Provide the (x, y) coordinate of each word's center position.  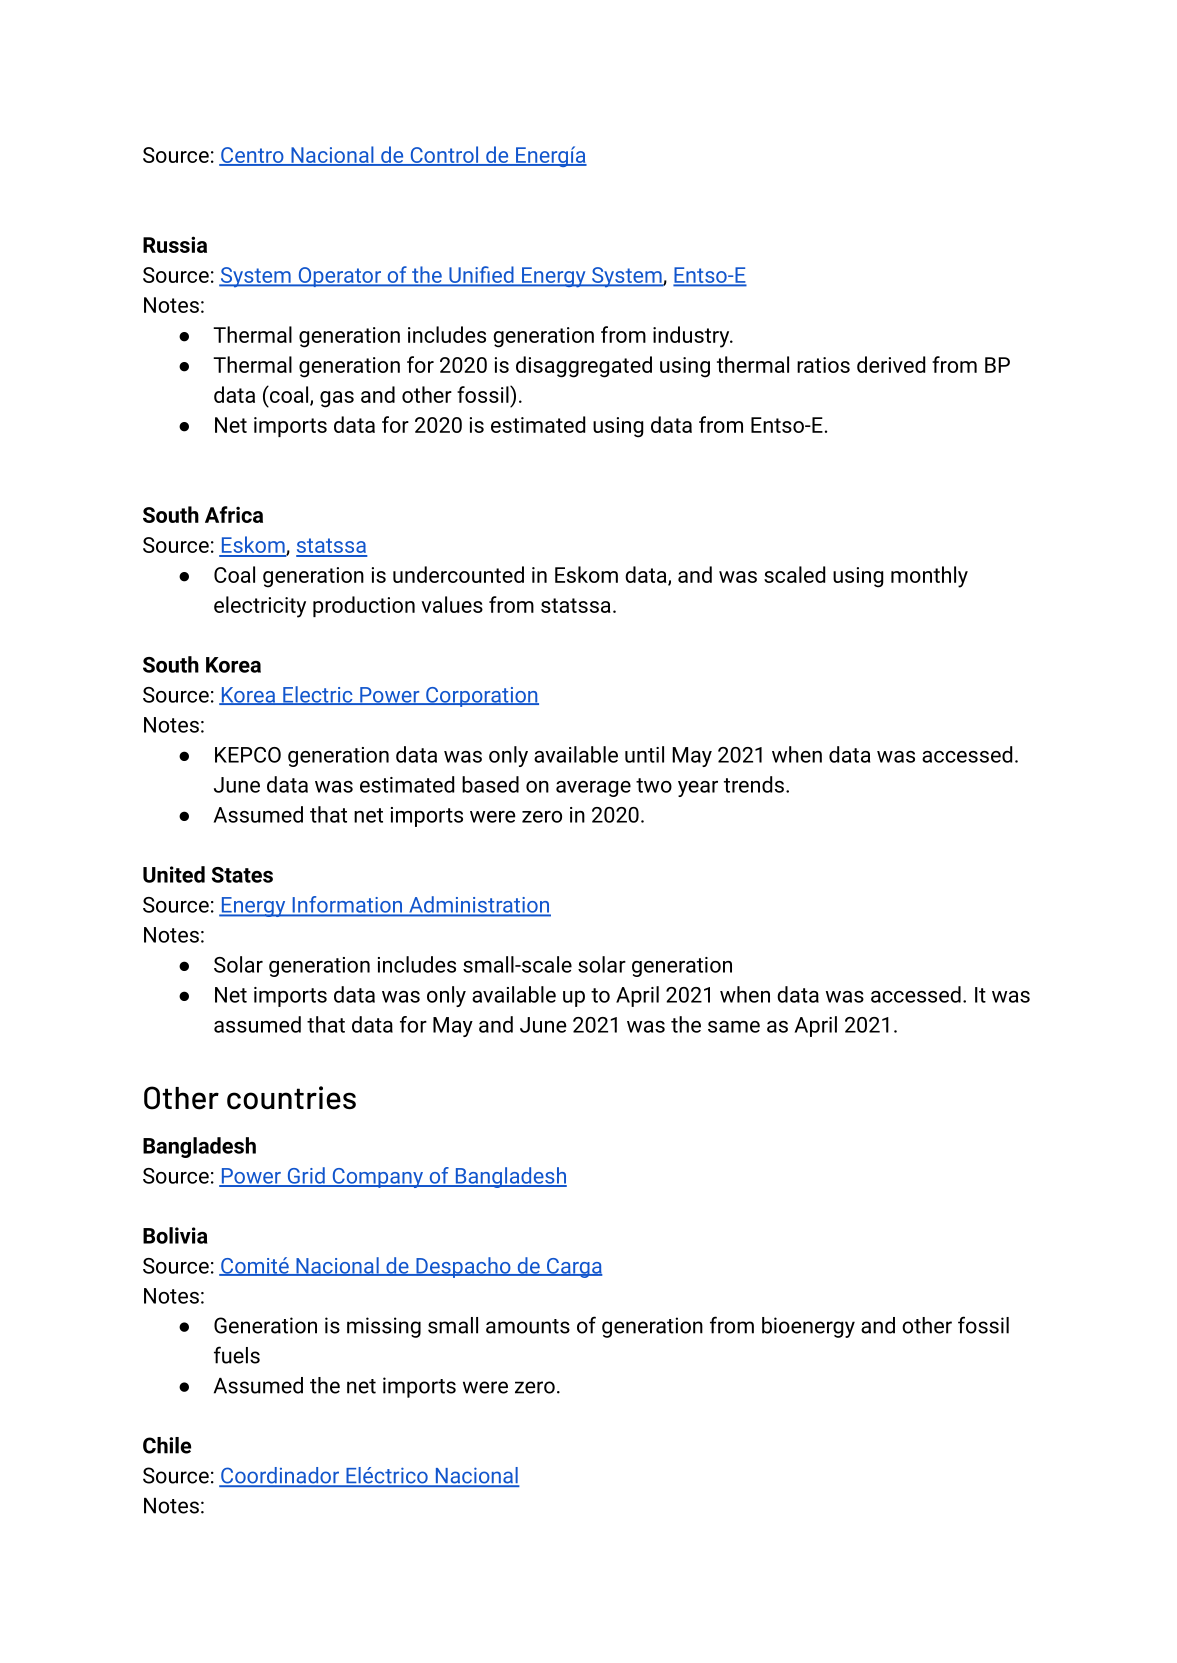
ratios (823, 365)
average (593, 789)
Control (444, 156)
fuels (237, 1355)
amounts (528, 1326)
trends (754, 784)
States (242, 875)
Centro (252, 156)
